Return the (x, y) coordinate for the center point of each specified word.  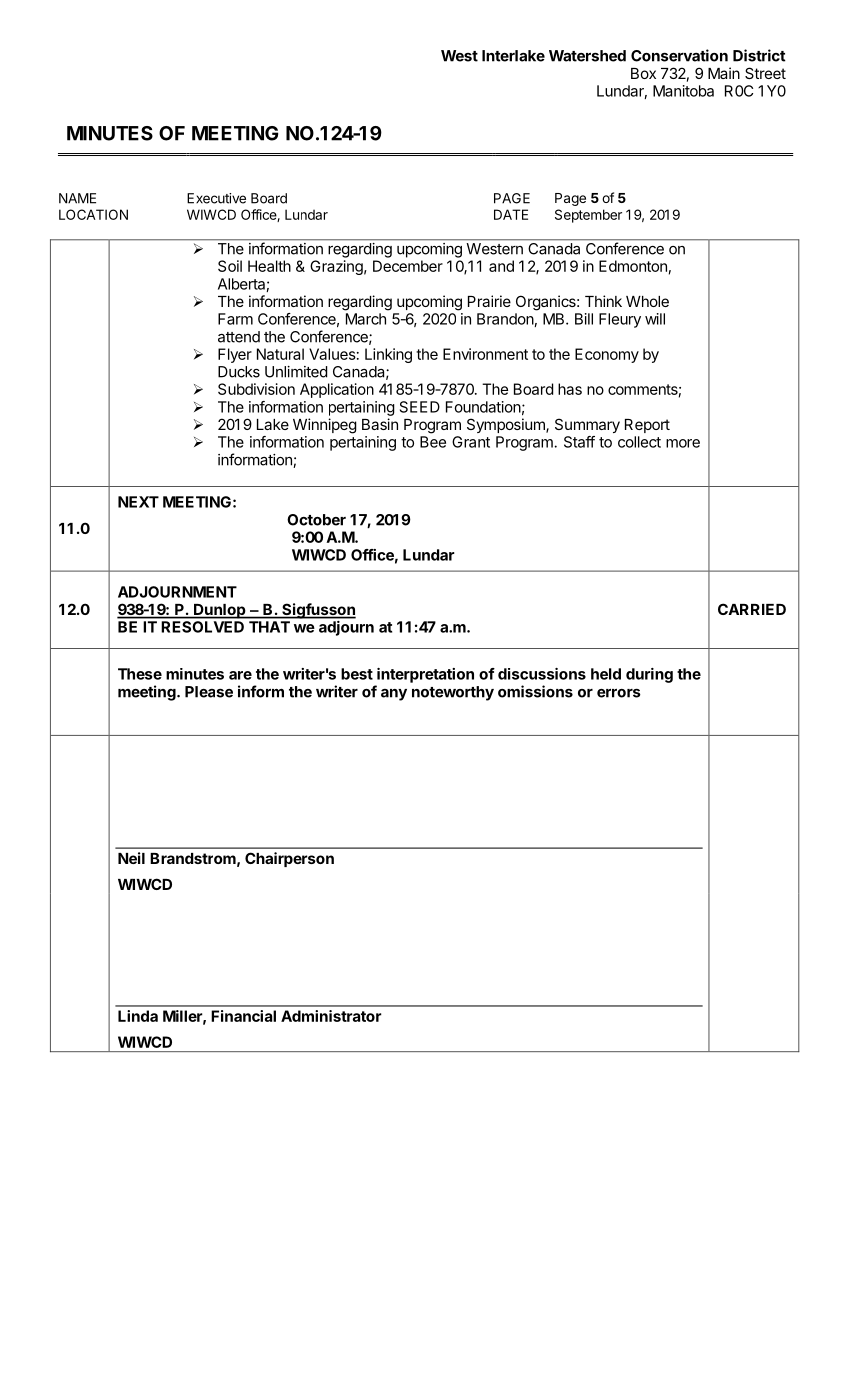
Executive (216, 198)
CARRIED (752, 609)
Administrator (331, 1016)
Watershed (587, 56)
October (316, 520)
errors (619, 693)
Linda (138, 1016)
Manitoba (683, 91)
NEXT (138, 502)
